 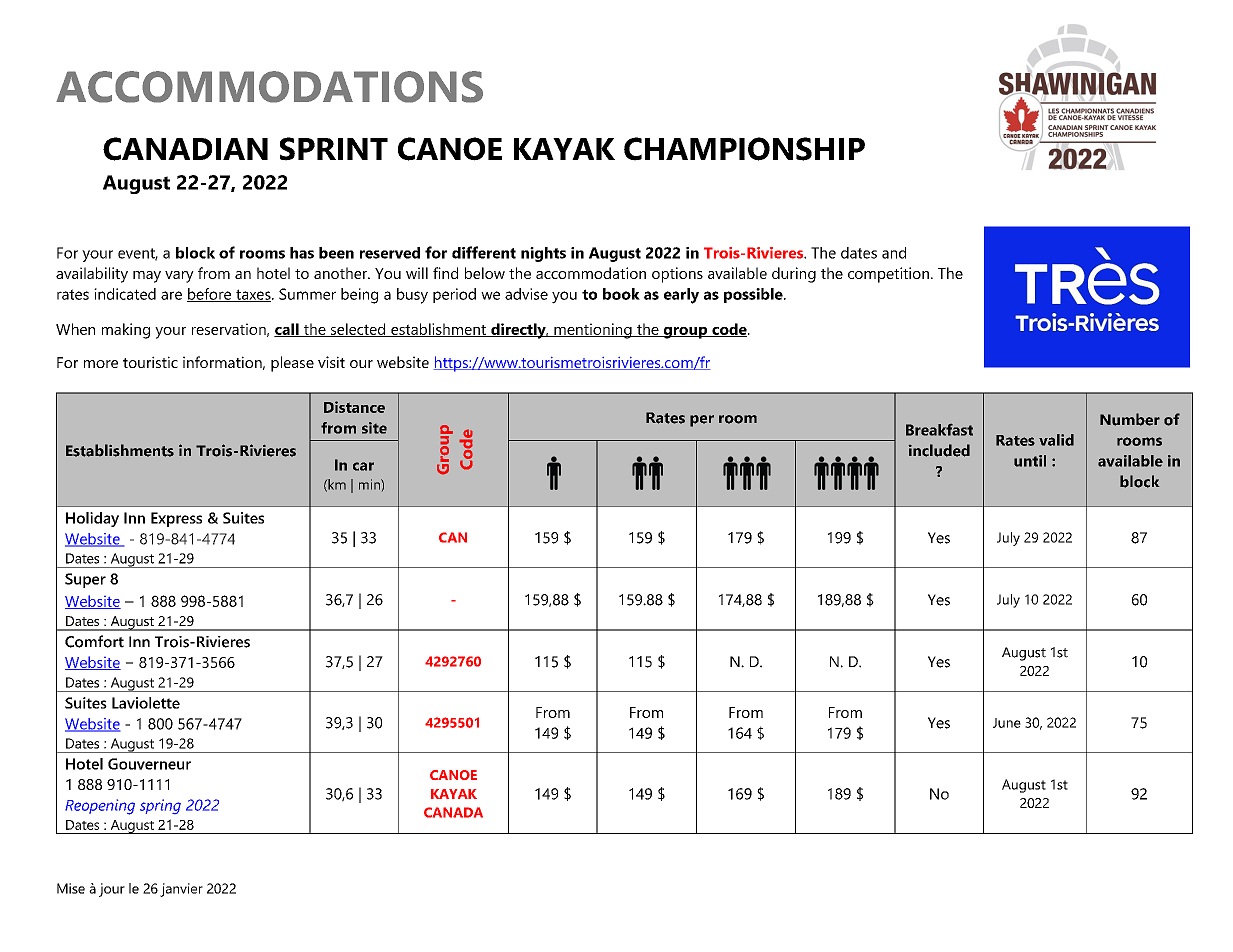 I want to click on jour, so click(x=112, y=890).
